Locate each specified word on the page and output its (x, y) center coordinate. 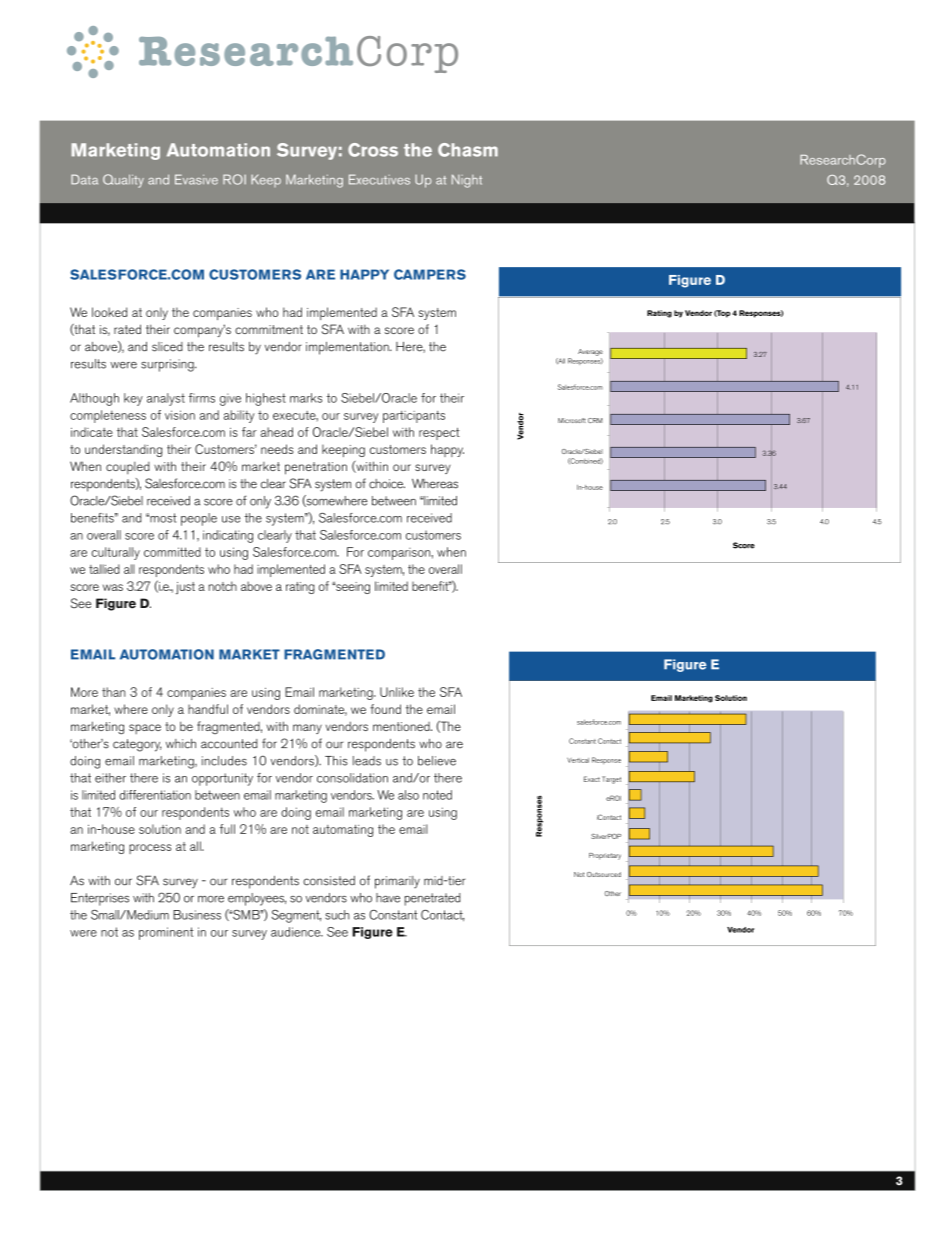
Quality (123, 181)
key (133, 399)
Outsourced (604, 874)
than (113, 692)
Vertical (578, 760)
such (337, 915)
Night (467, 181)
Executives (379, 179)
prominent (166, 933)
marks (306, 398)
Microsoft (572, 420)
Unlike (397, 692)
